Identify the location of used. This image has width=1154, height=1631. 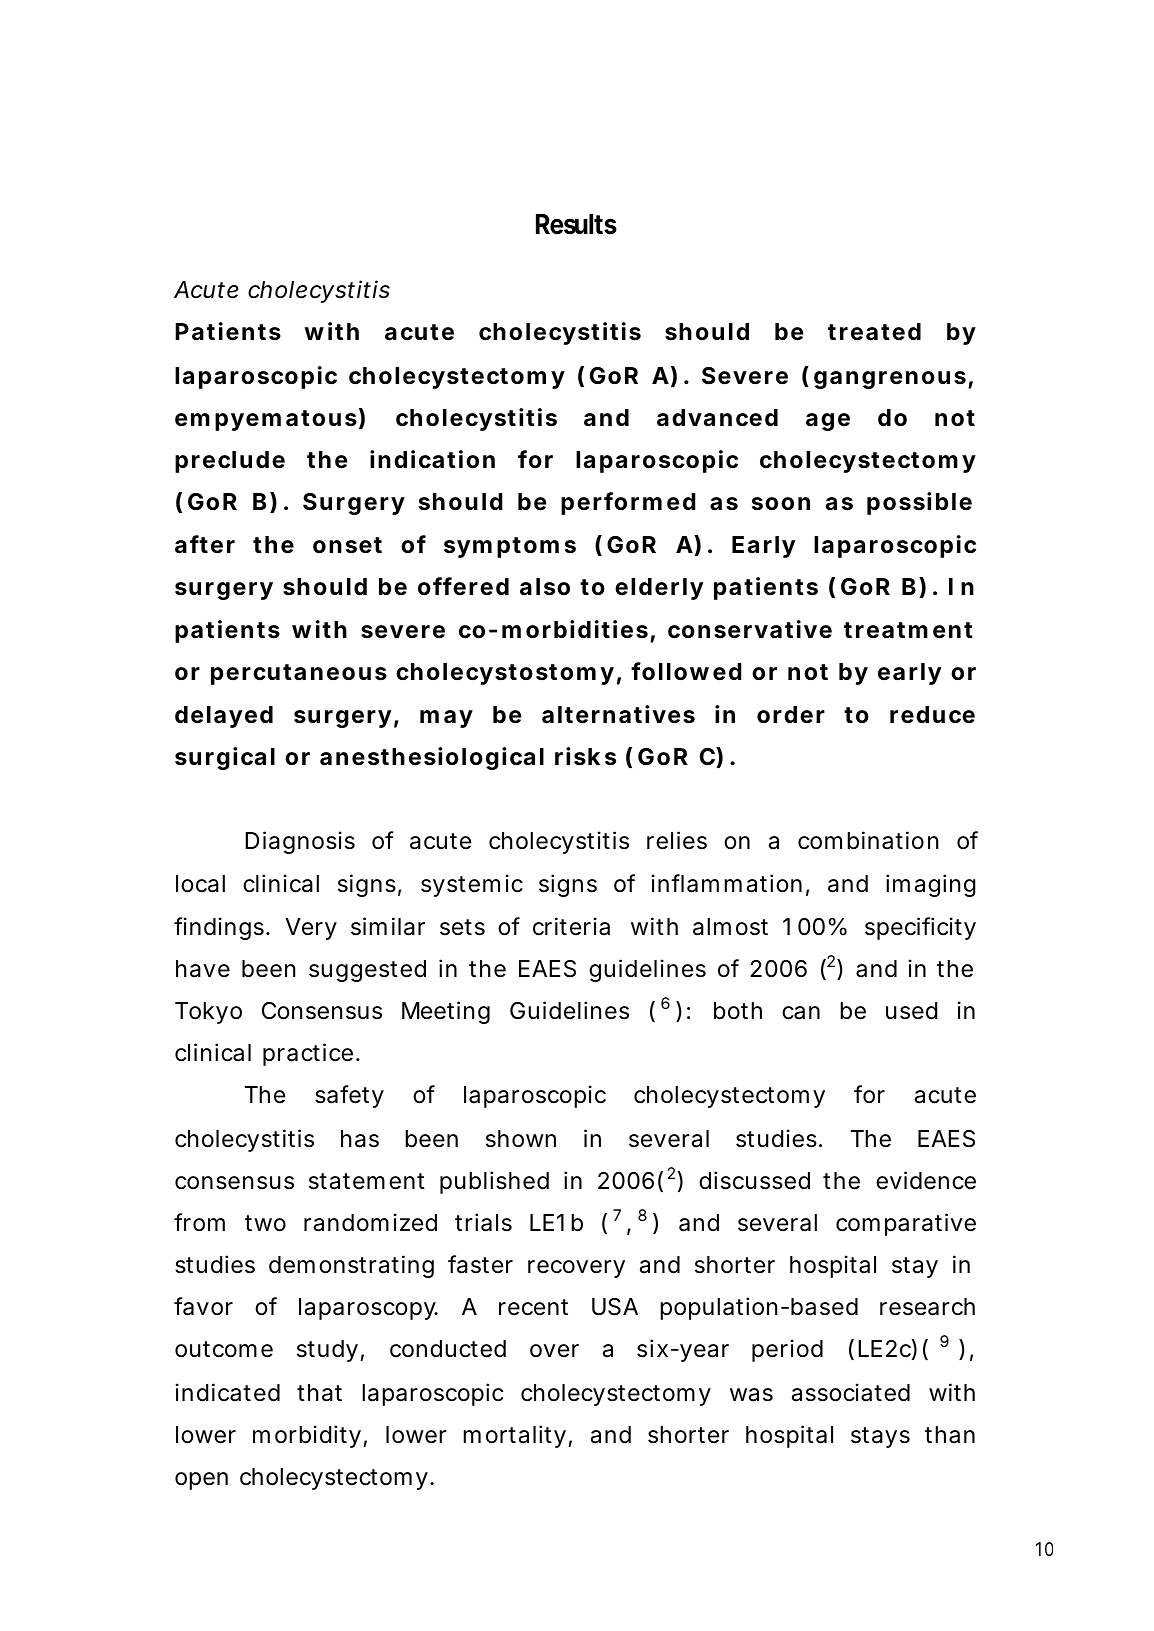
(911, 1011).
